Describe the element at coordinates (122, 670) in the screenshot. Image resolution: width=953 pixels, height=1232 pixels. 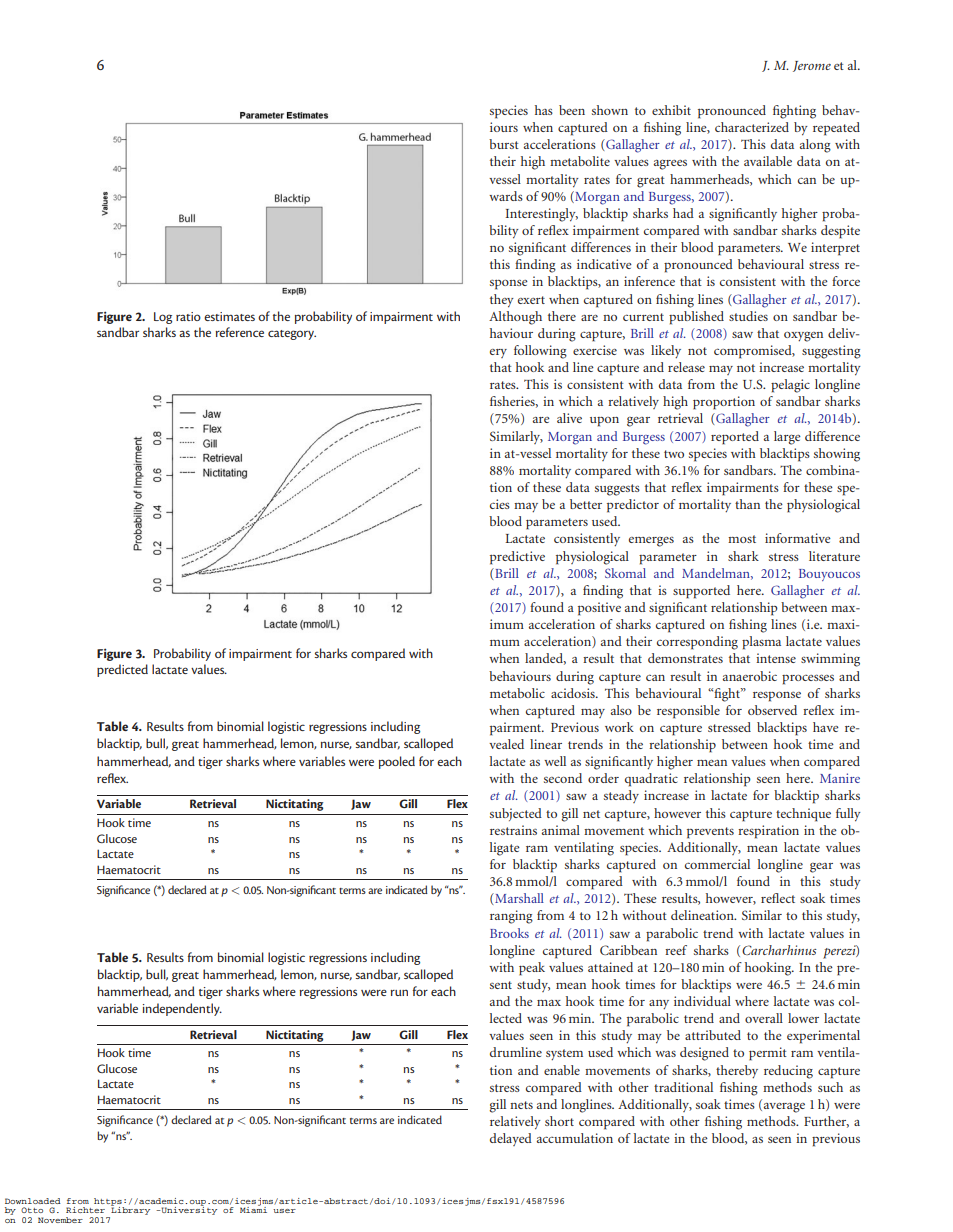
I see `predicted` at that location.
